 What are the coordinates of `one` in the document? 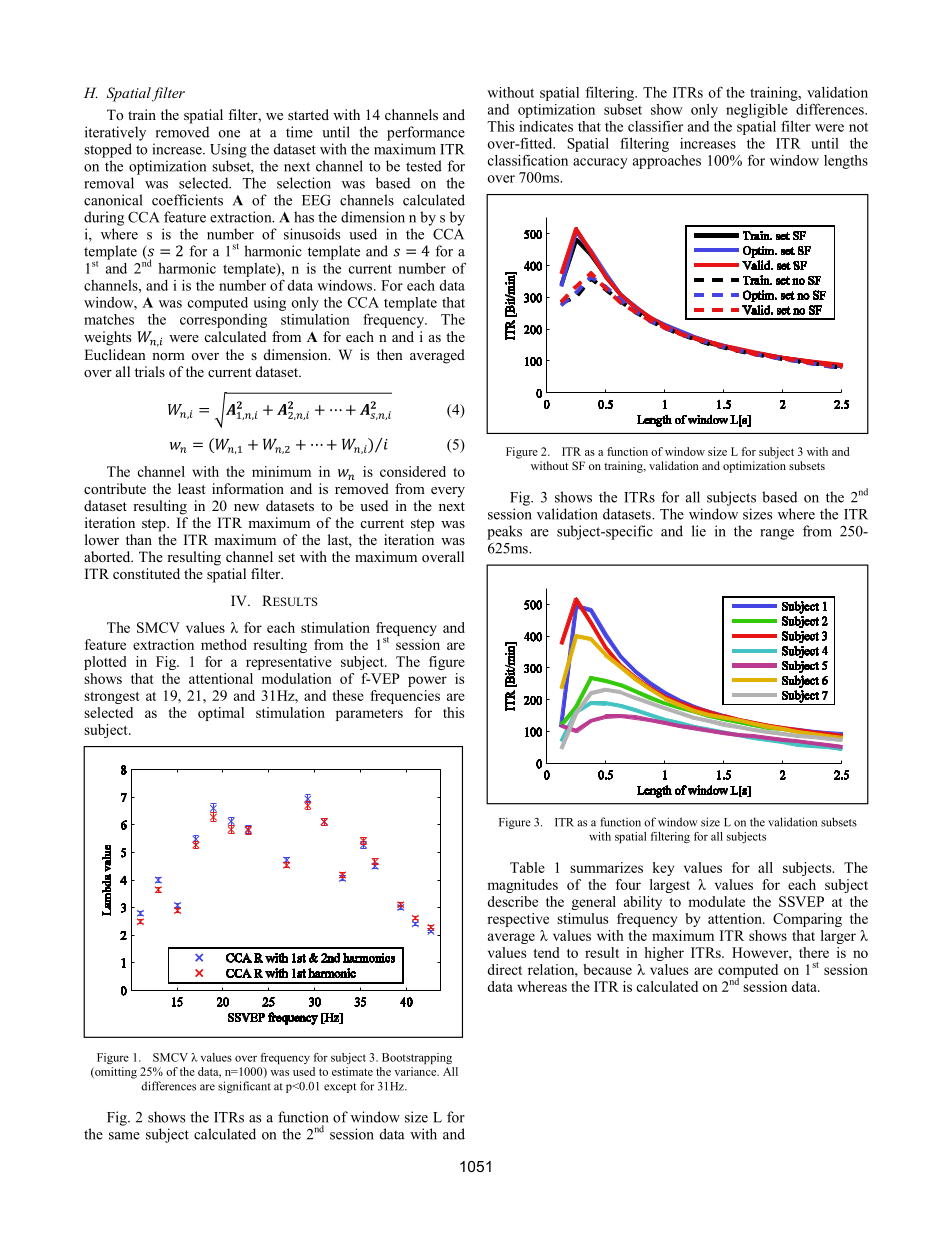 It's located at (229, 134).
